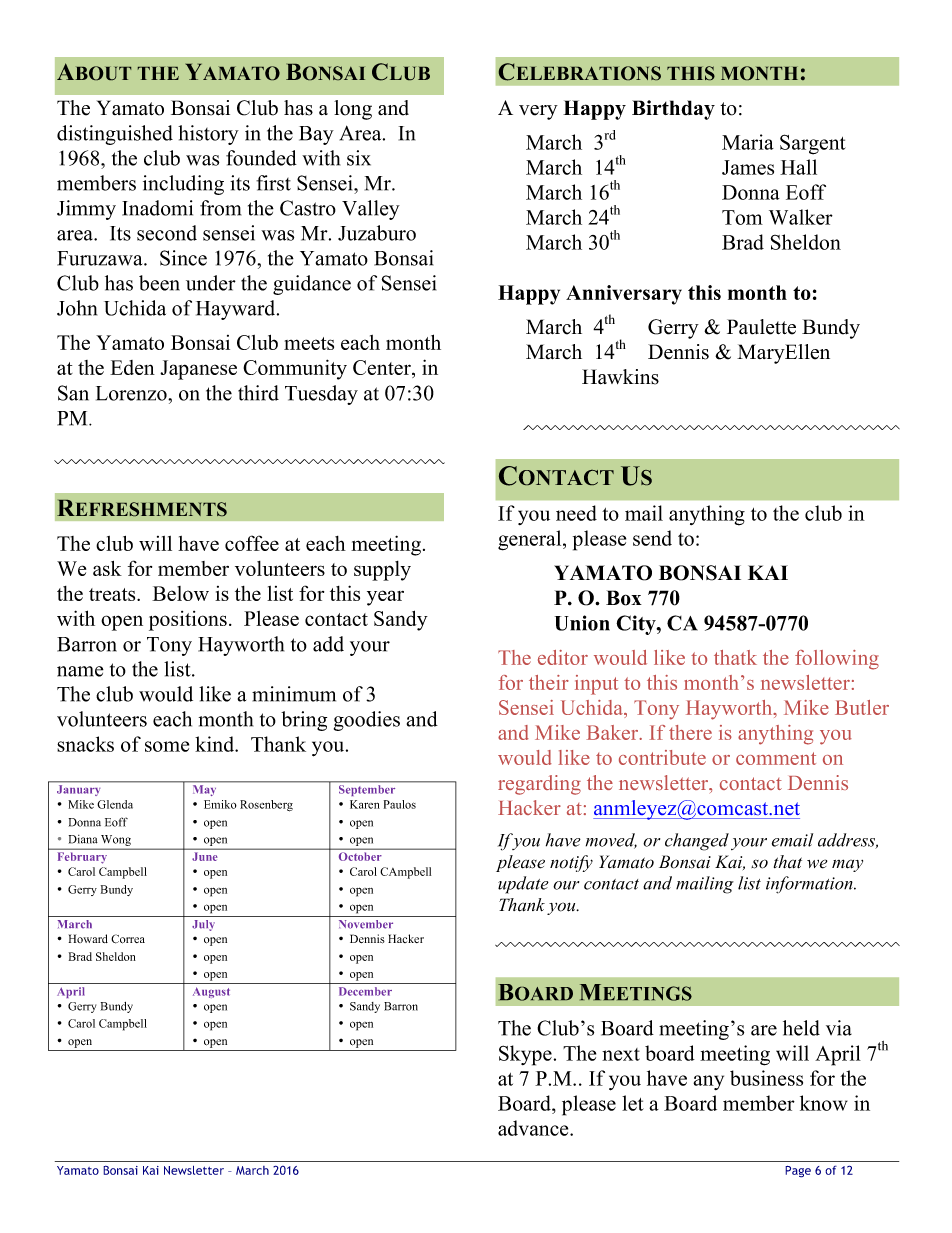 This page has width=952, height=1233. I want to click on very, so click(538, 112).
